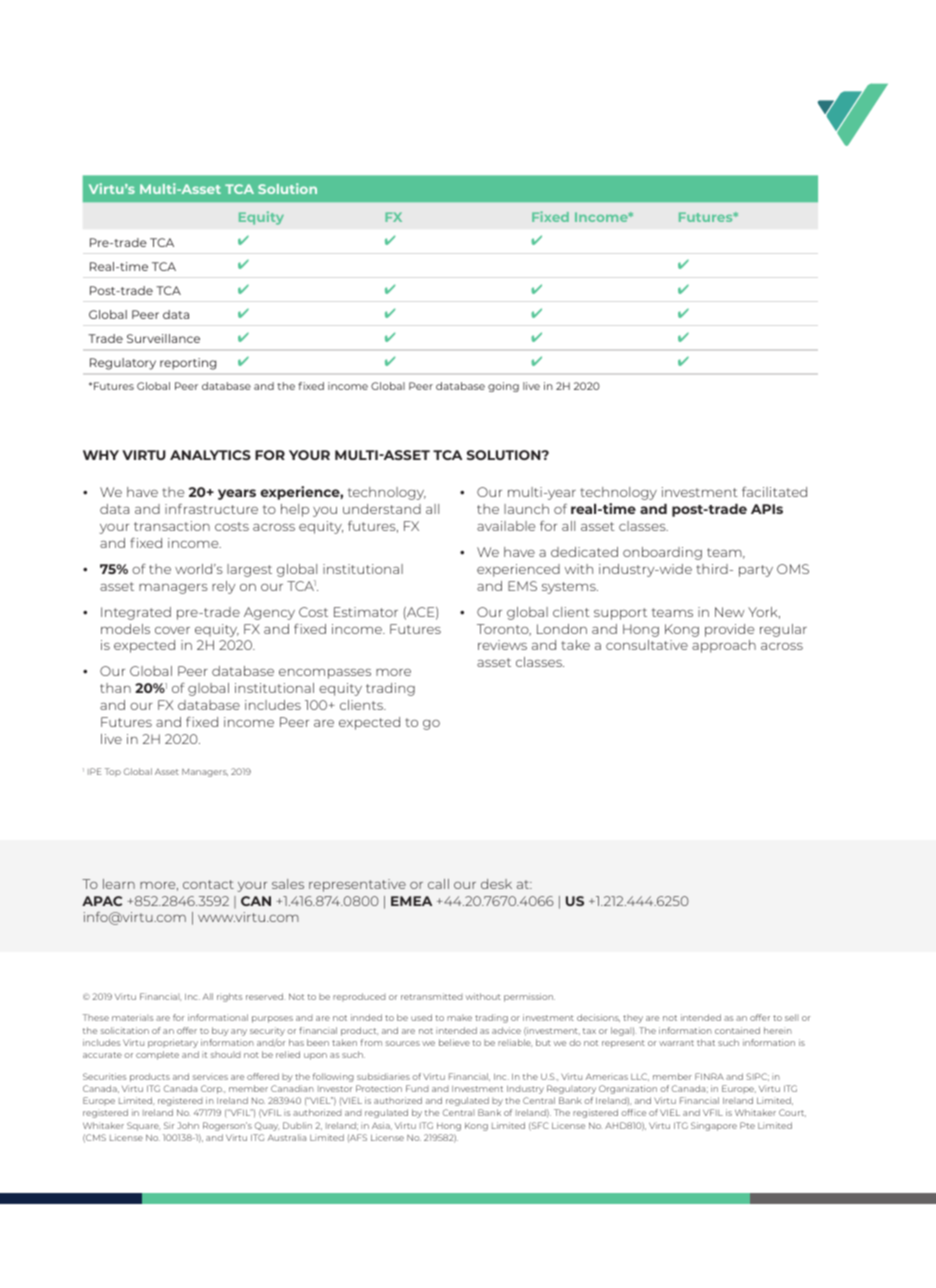  Describe the element at coordinates (714, 1126) in the screenshot. I see `Singapore` at that location.
